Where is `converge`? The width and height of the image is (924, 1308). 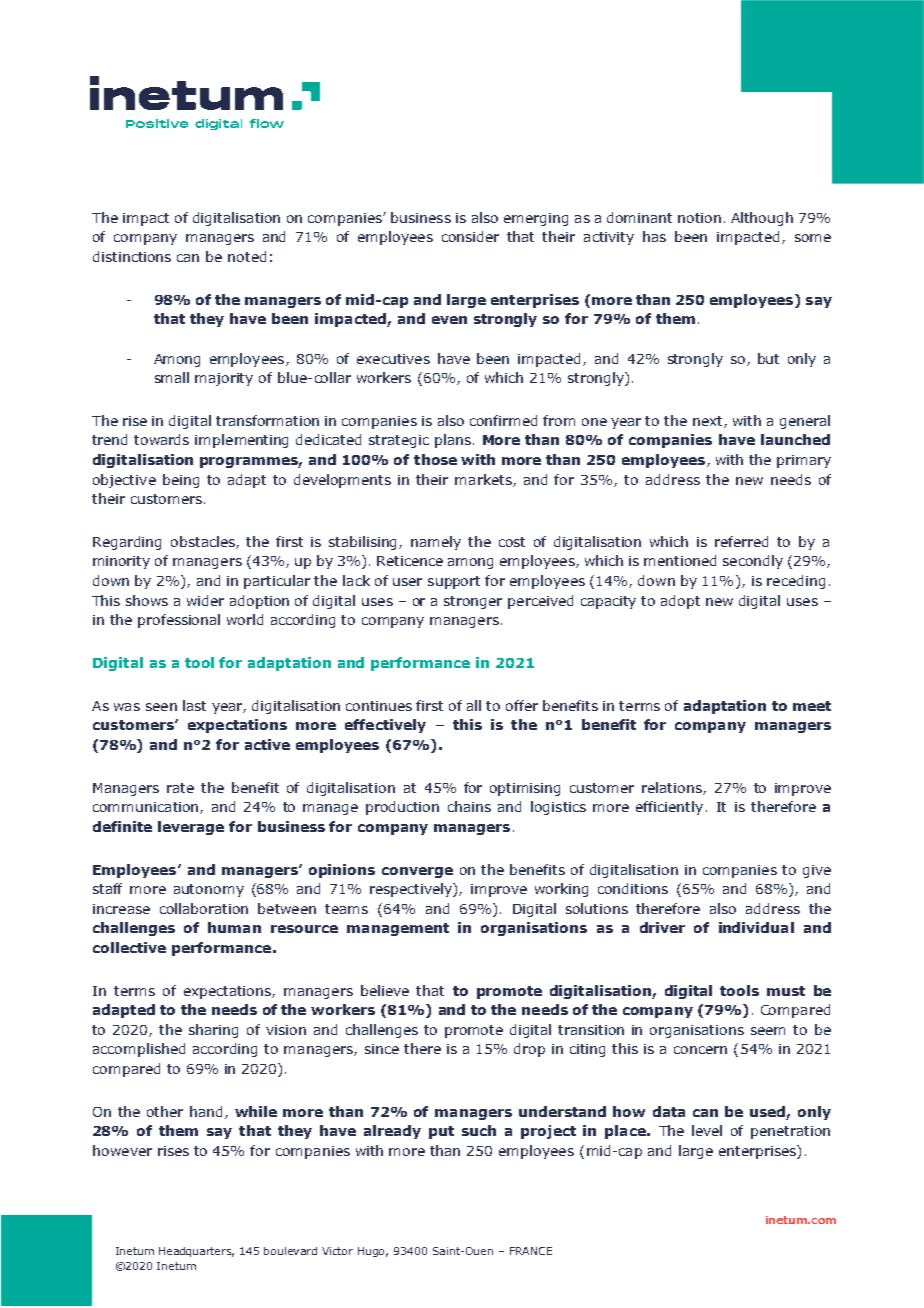
converge is located at coordinates (417, 872).
